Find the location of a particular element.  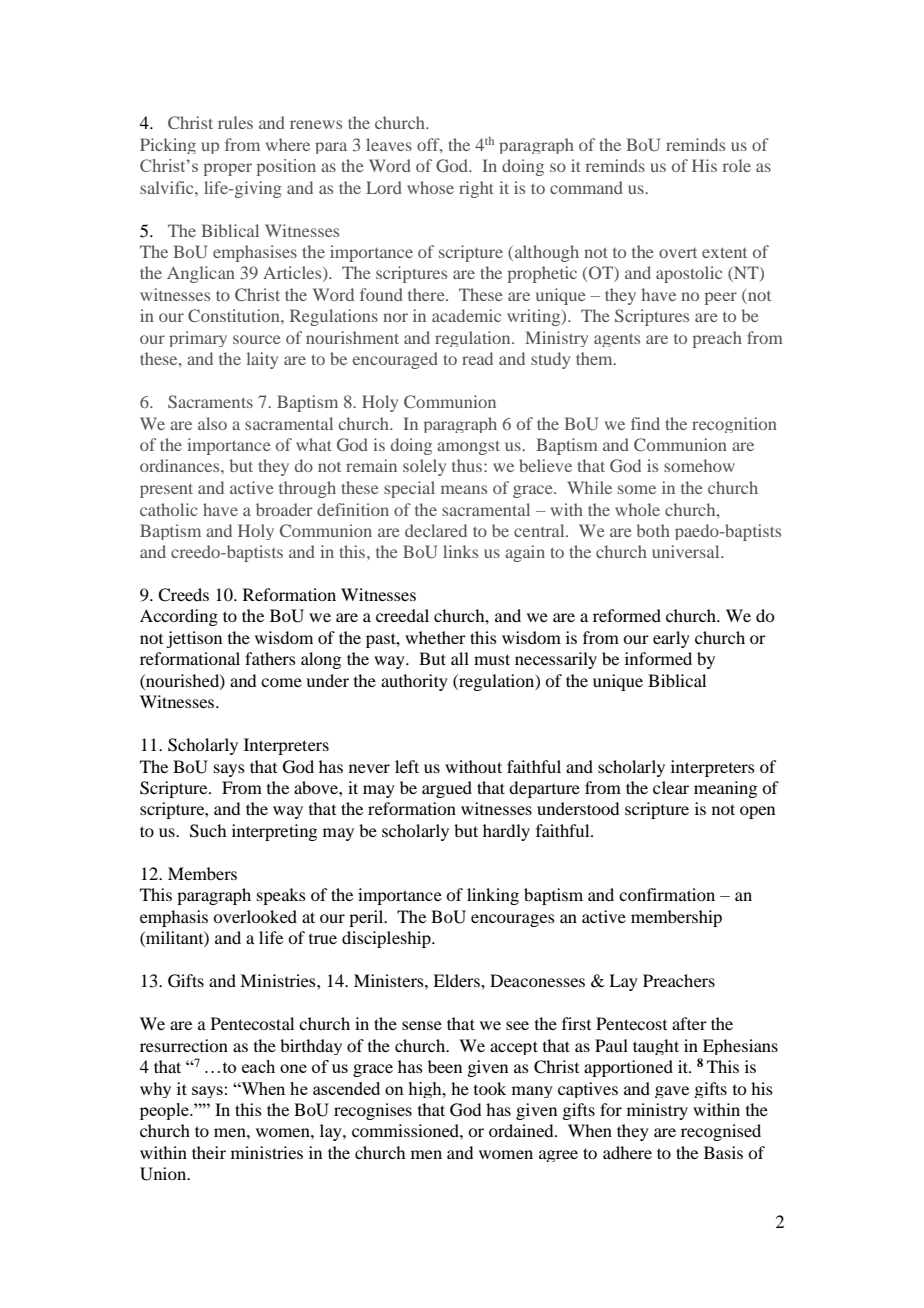

their is located at coordinates (209, 1152).
